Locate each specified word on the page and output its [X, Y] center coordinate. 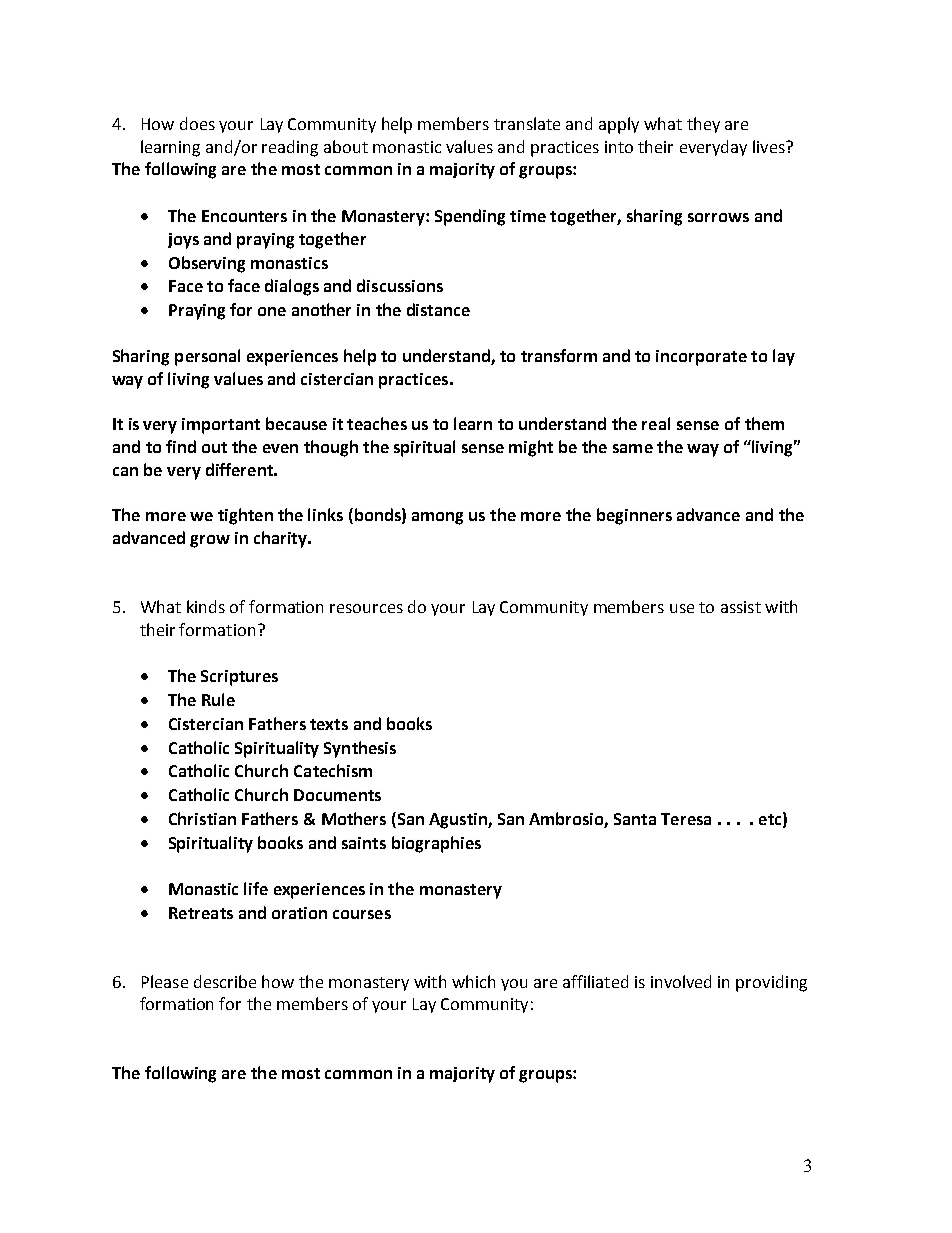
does [197, 123]
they [703, 125]
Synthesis [360, 749]
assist [741, 607]
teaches [377, 423]
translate [527, 123]
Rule [218, 699]
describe [225, 981]
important [221, 426]
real [656, 423]
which [473, 981]
